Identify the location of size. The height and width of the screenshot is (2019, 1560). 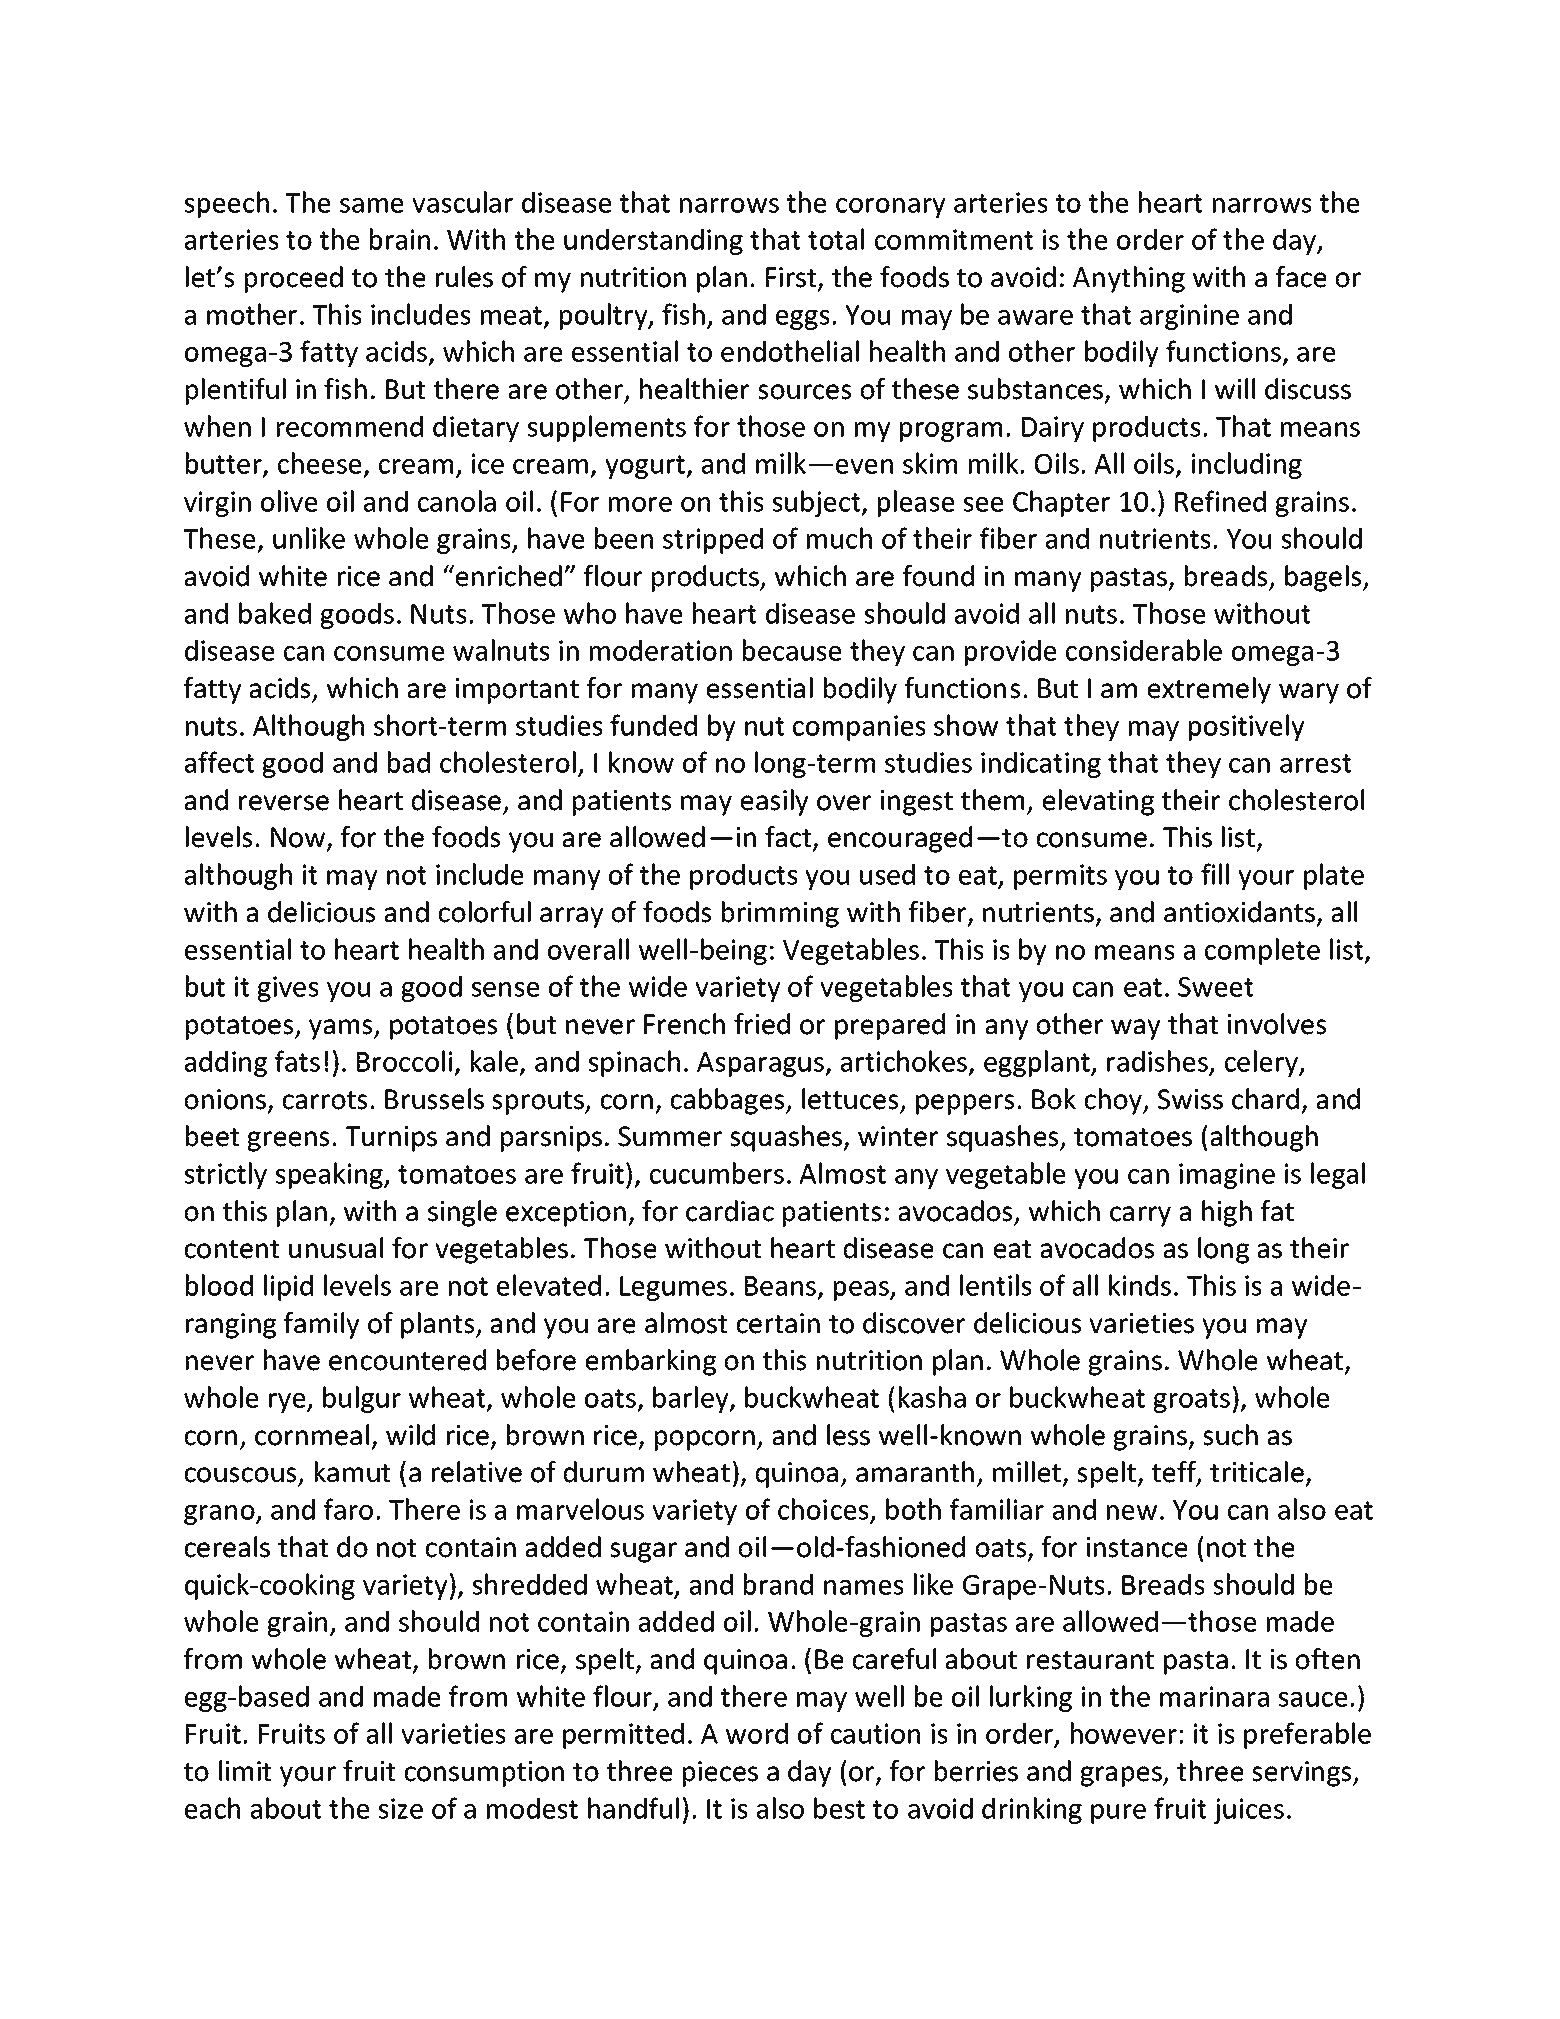
(400, 1808).
